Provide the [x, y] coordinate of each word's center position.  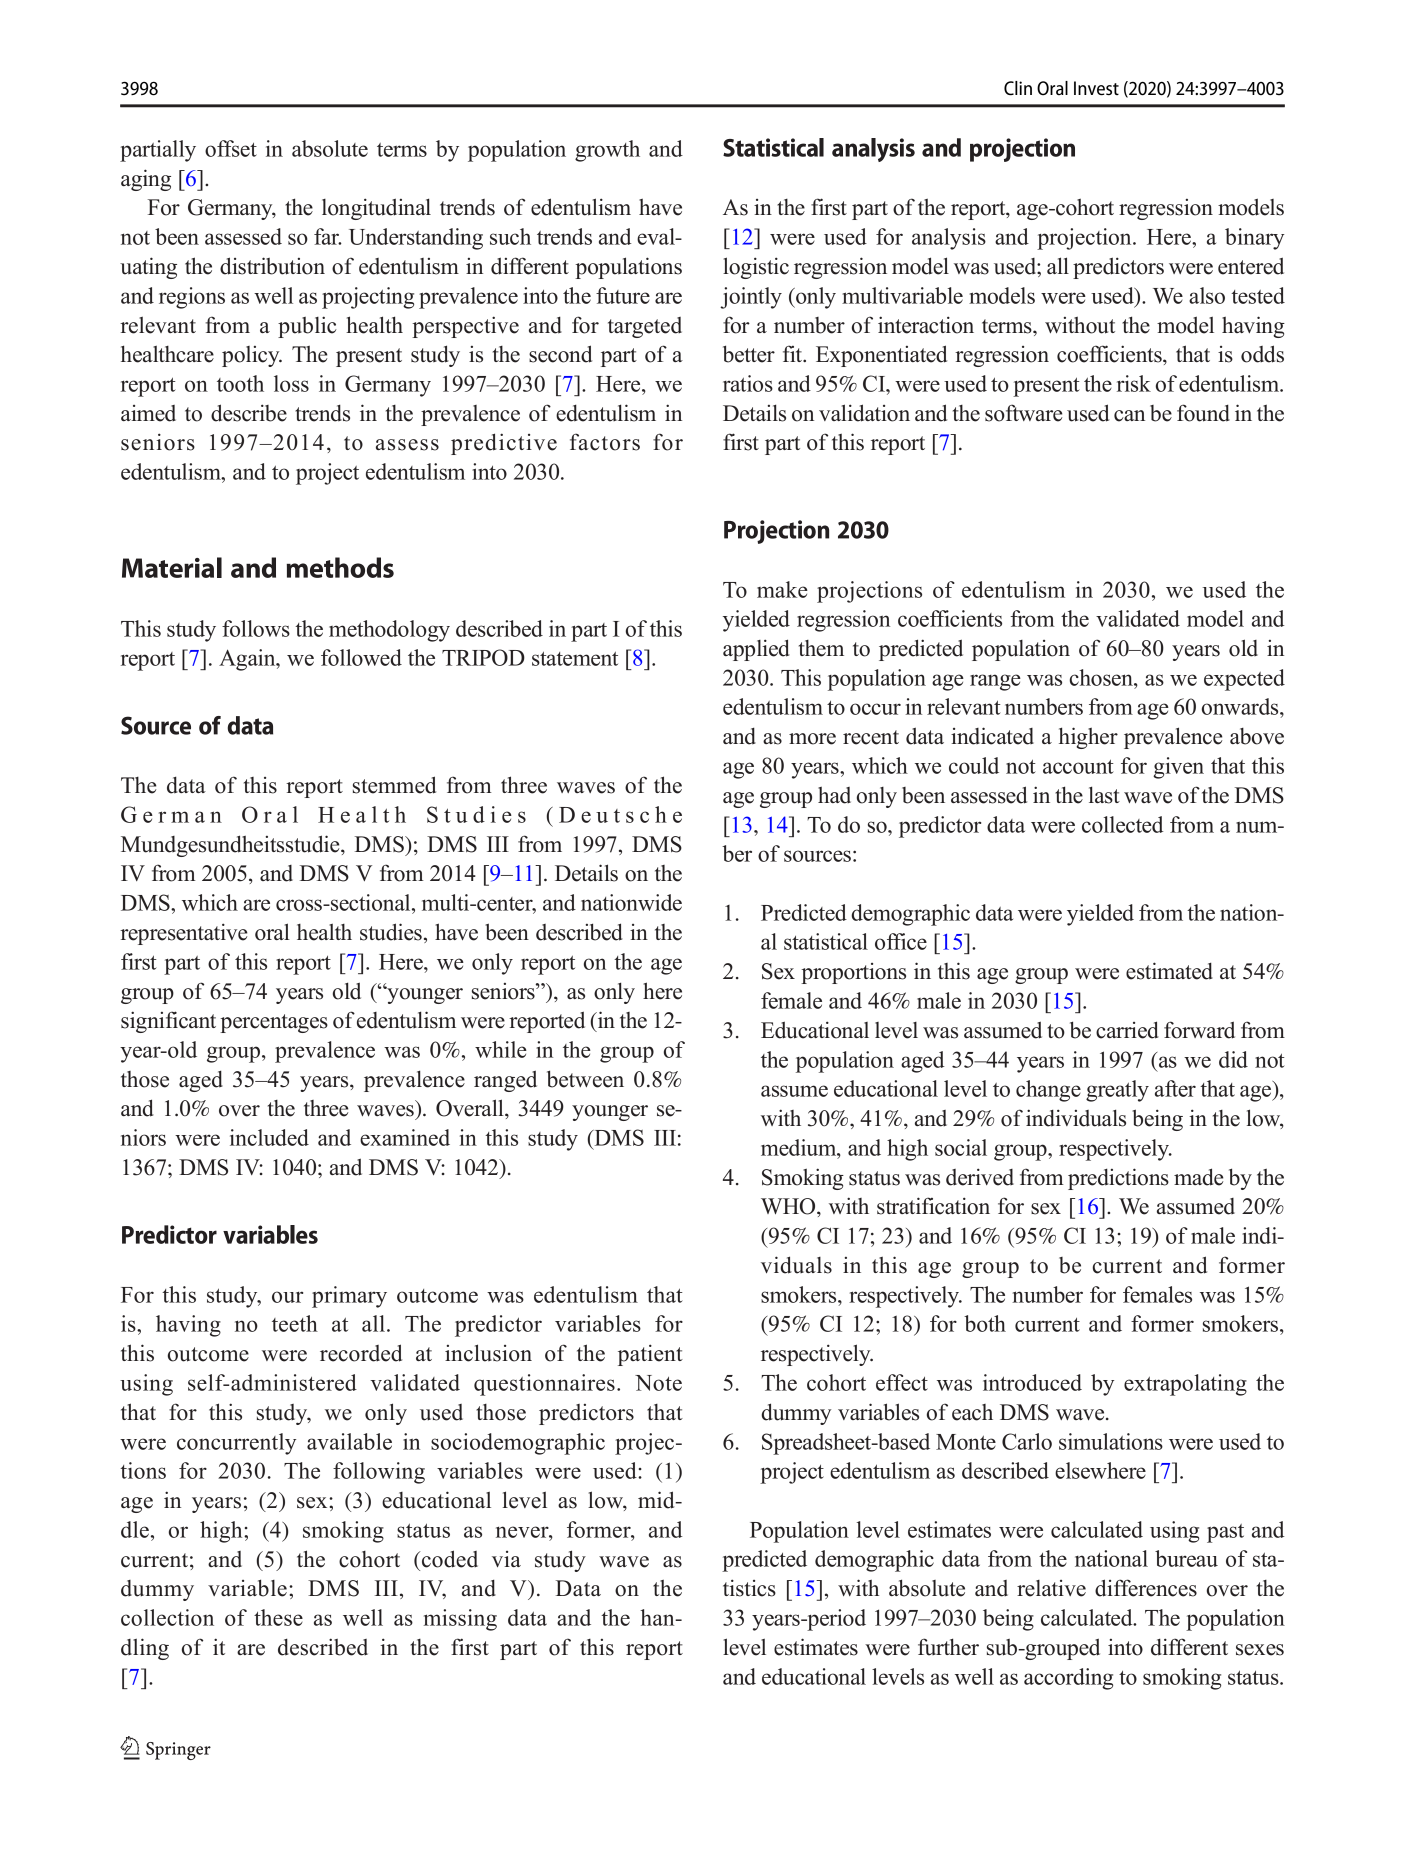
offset [231, 148]
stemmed [394, 785]
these [278, 1617]
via [506, 1559]
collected [1122, 824]
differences [1146, 1588]
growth [607, 151]
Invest [1096, 88]
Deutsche [620, 814]
